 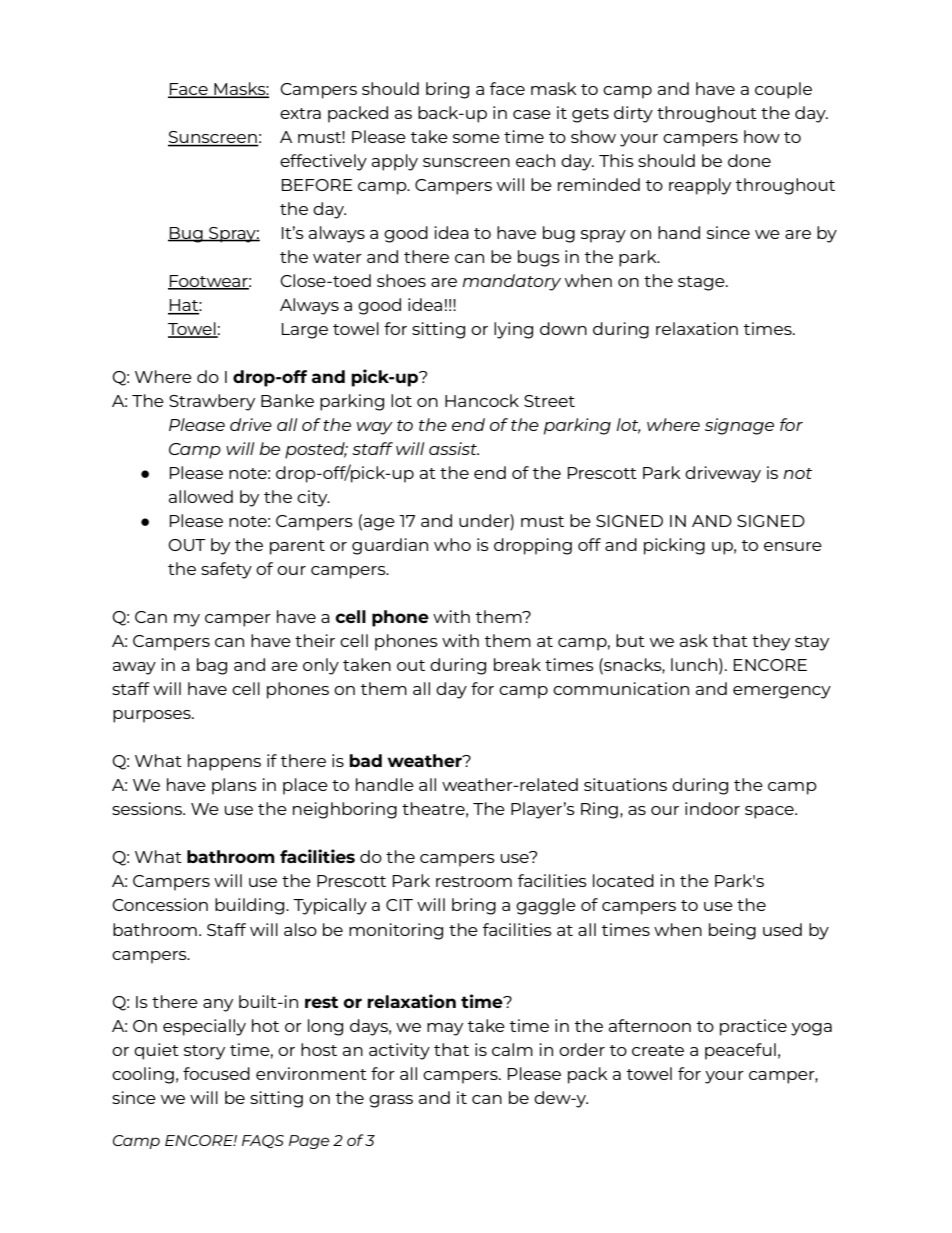 I want to click on they, so click(x=771, y=642).
